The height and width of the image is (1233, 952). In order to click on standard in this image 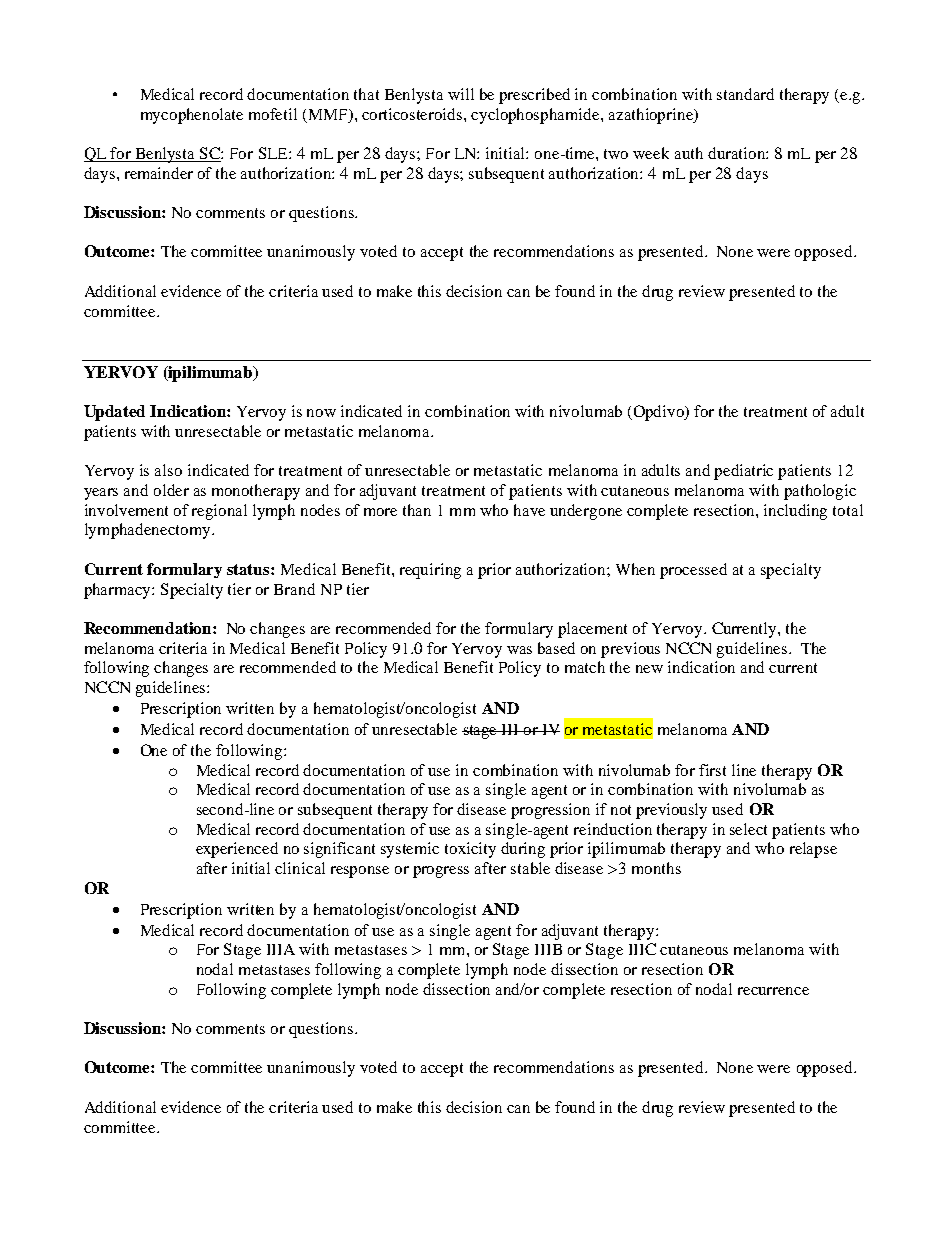, I will do `click(745, 94)`.
